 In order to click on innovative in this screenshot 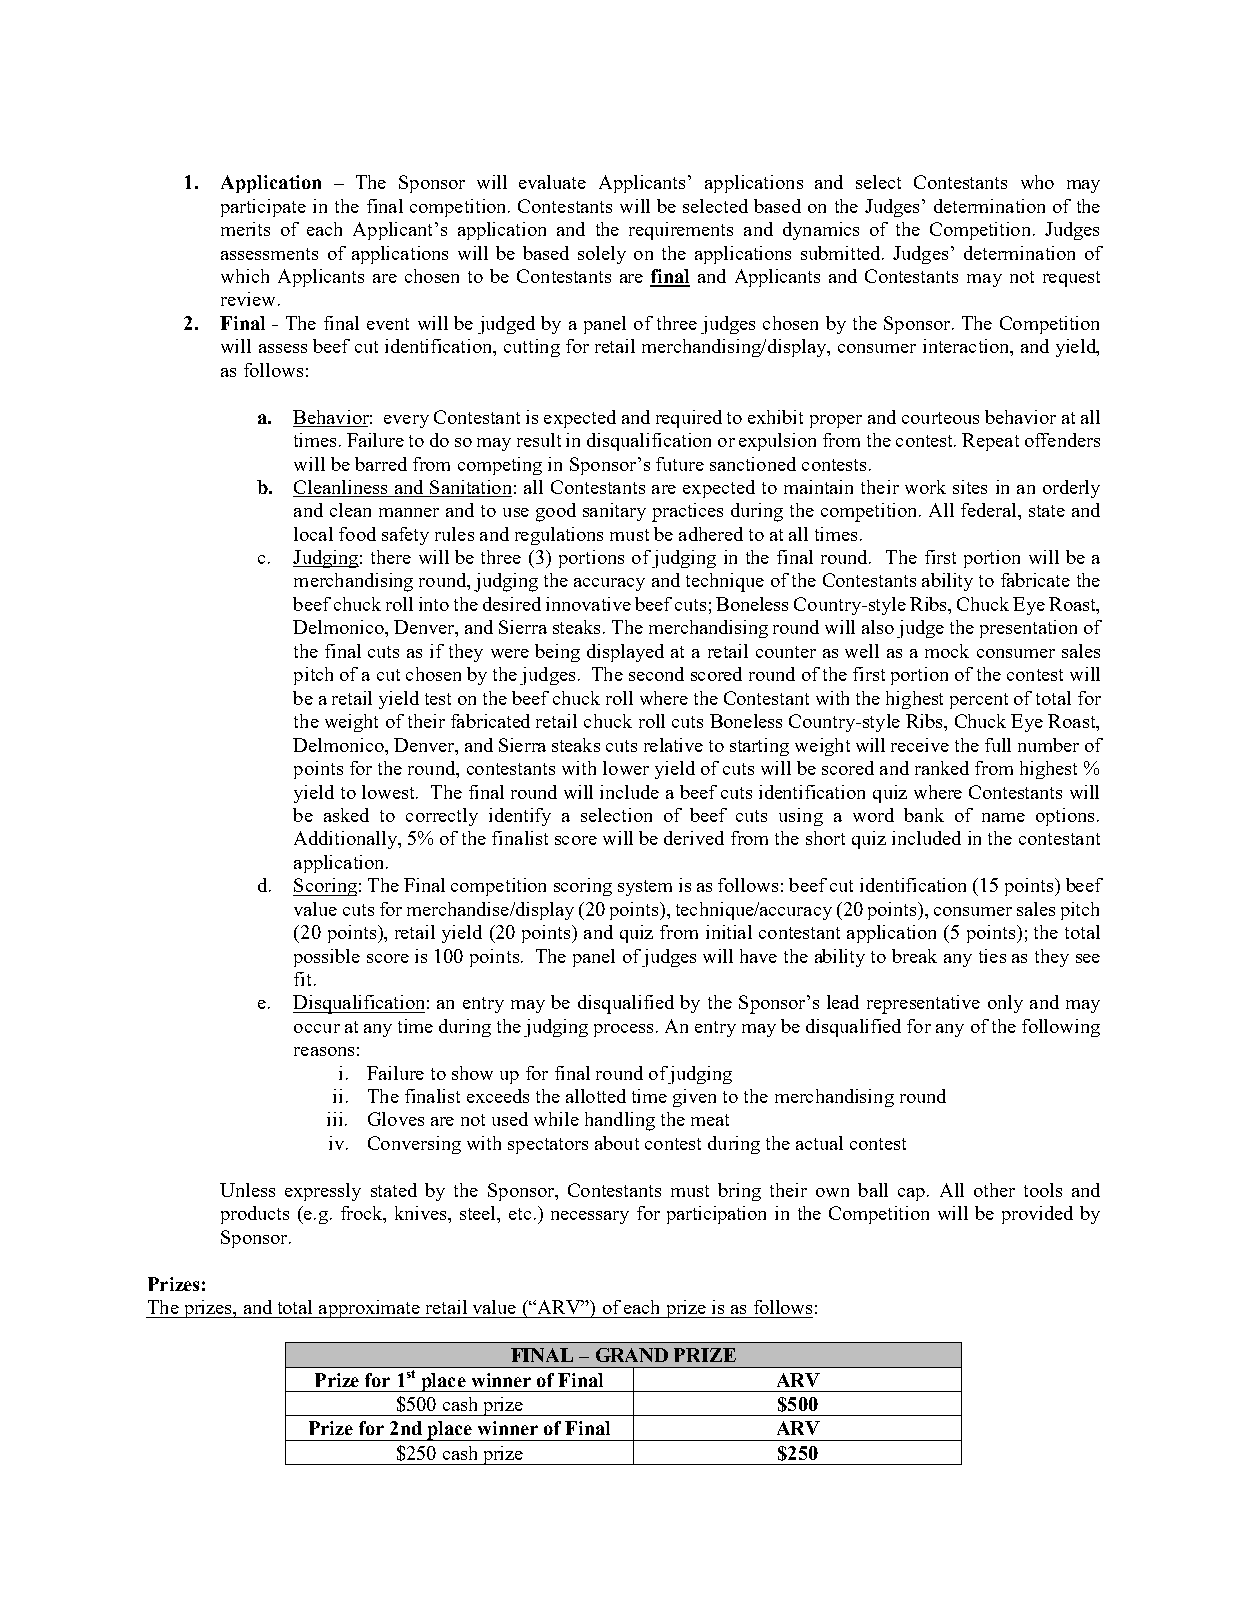, I will do `click(588, 604)`.
